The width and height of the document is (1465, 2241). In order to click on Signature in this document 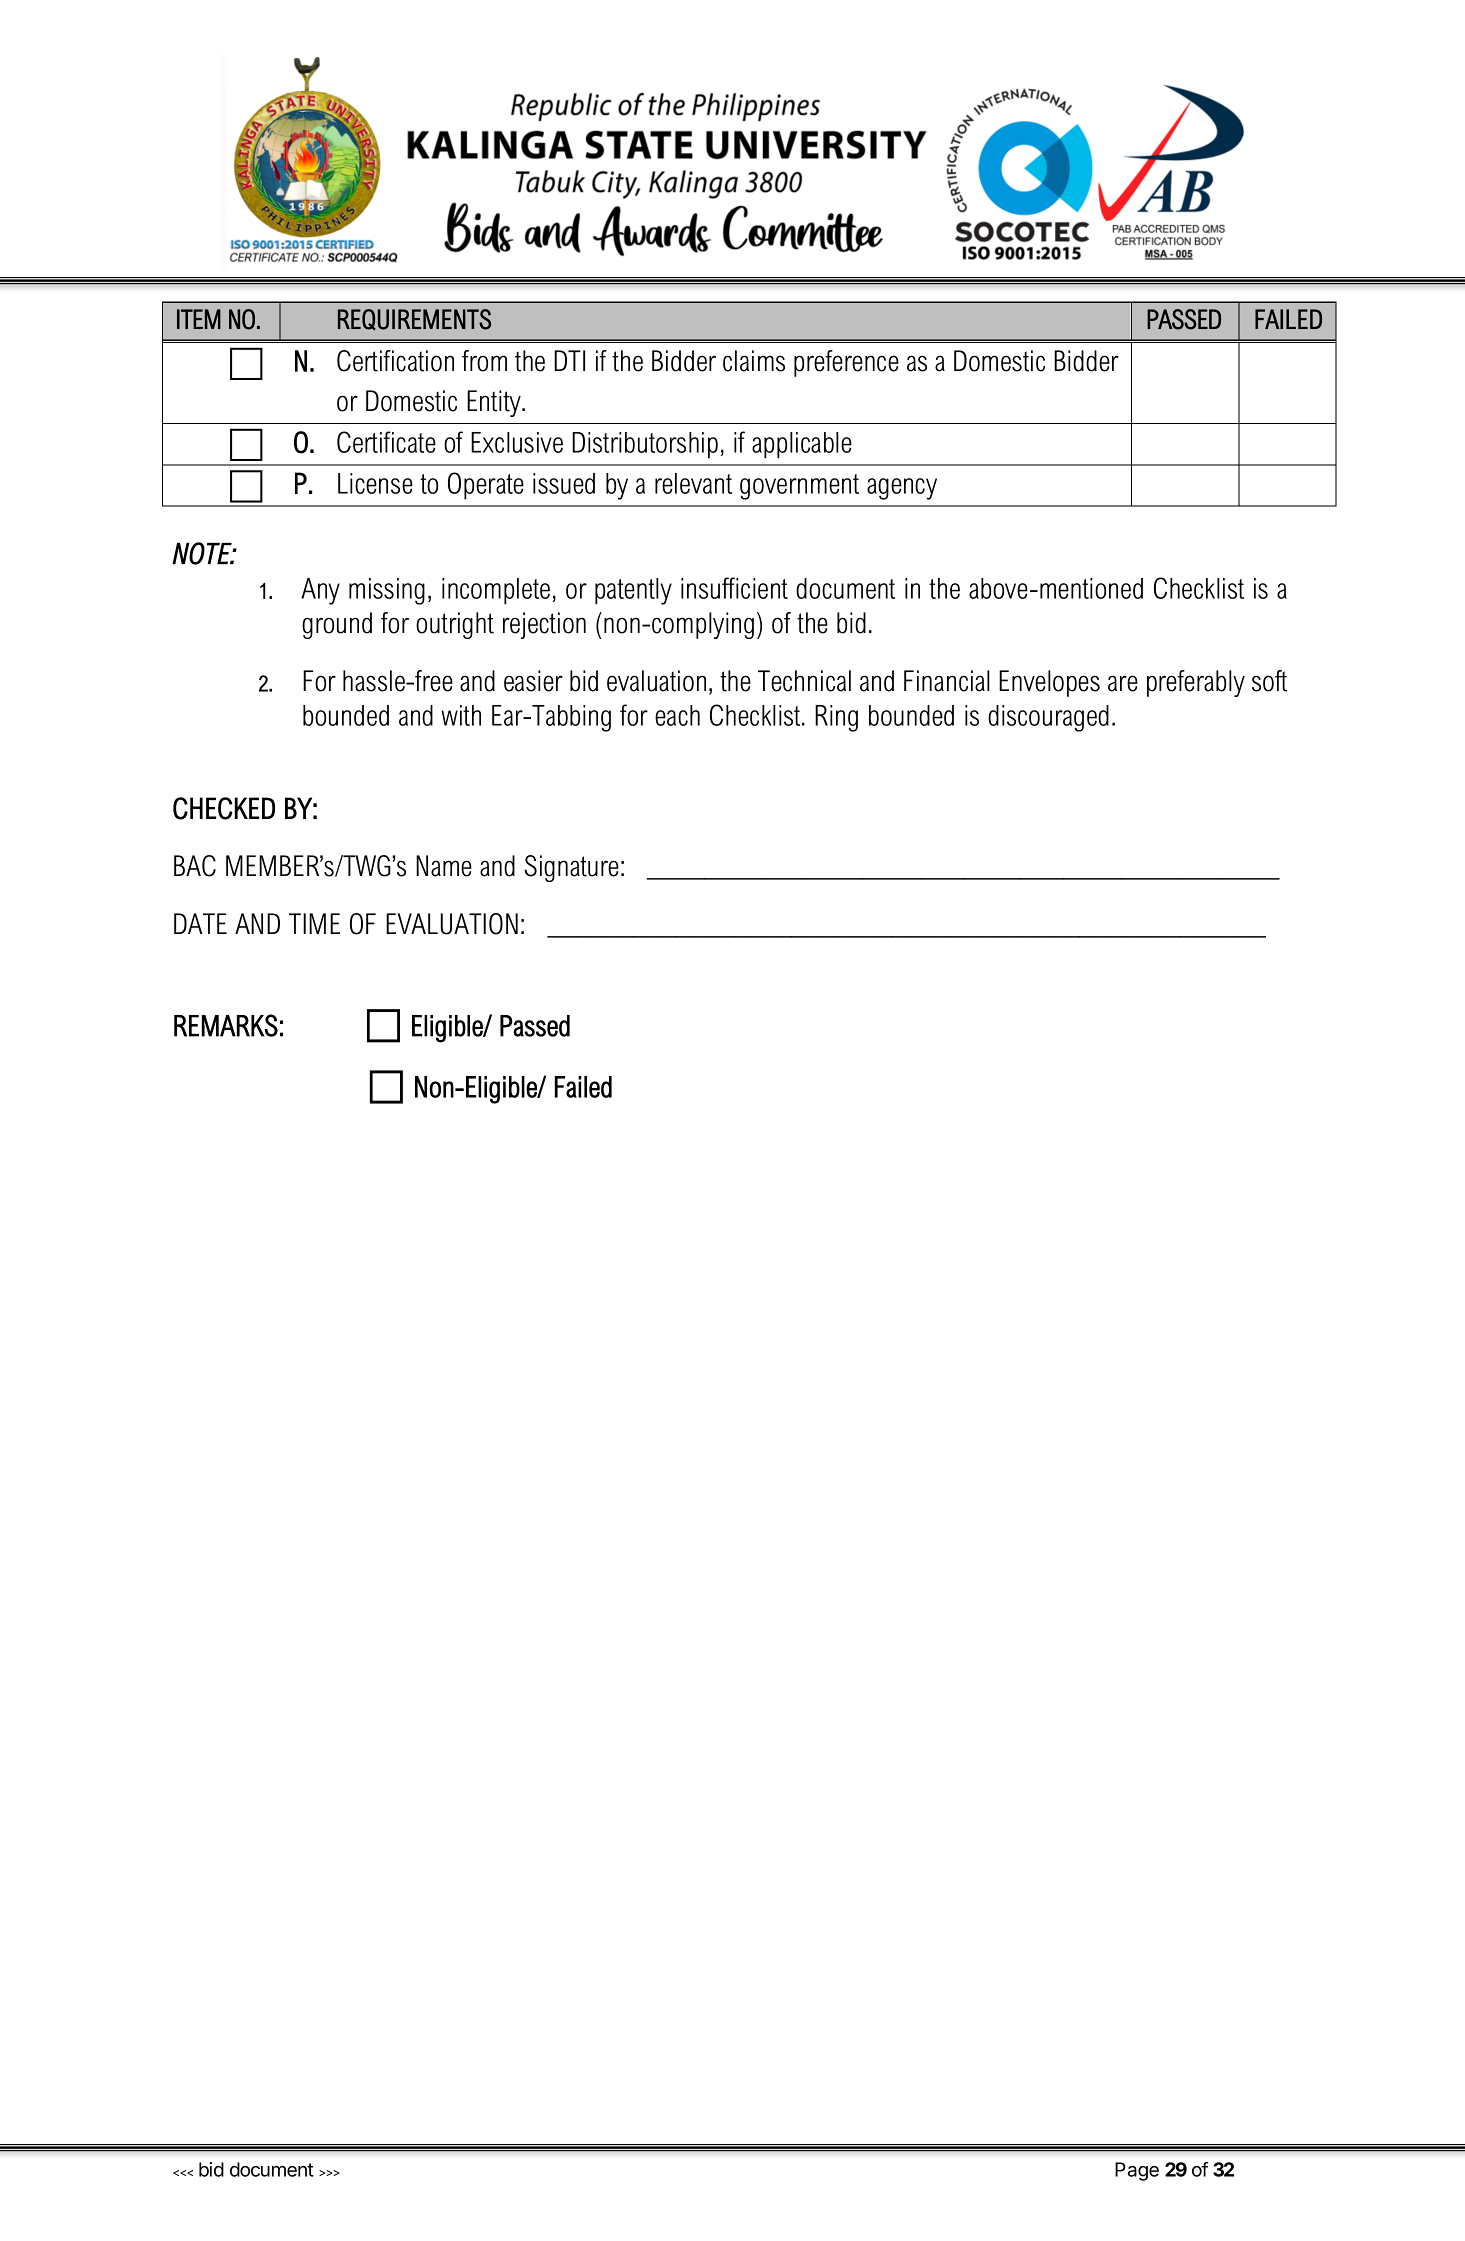, I will do `click(571, 868)`.
